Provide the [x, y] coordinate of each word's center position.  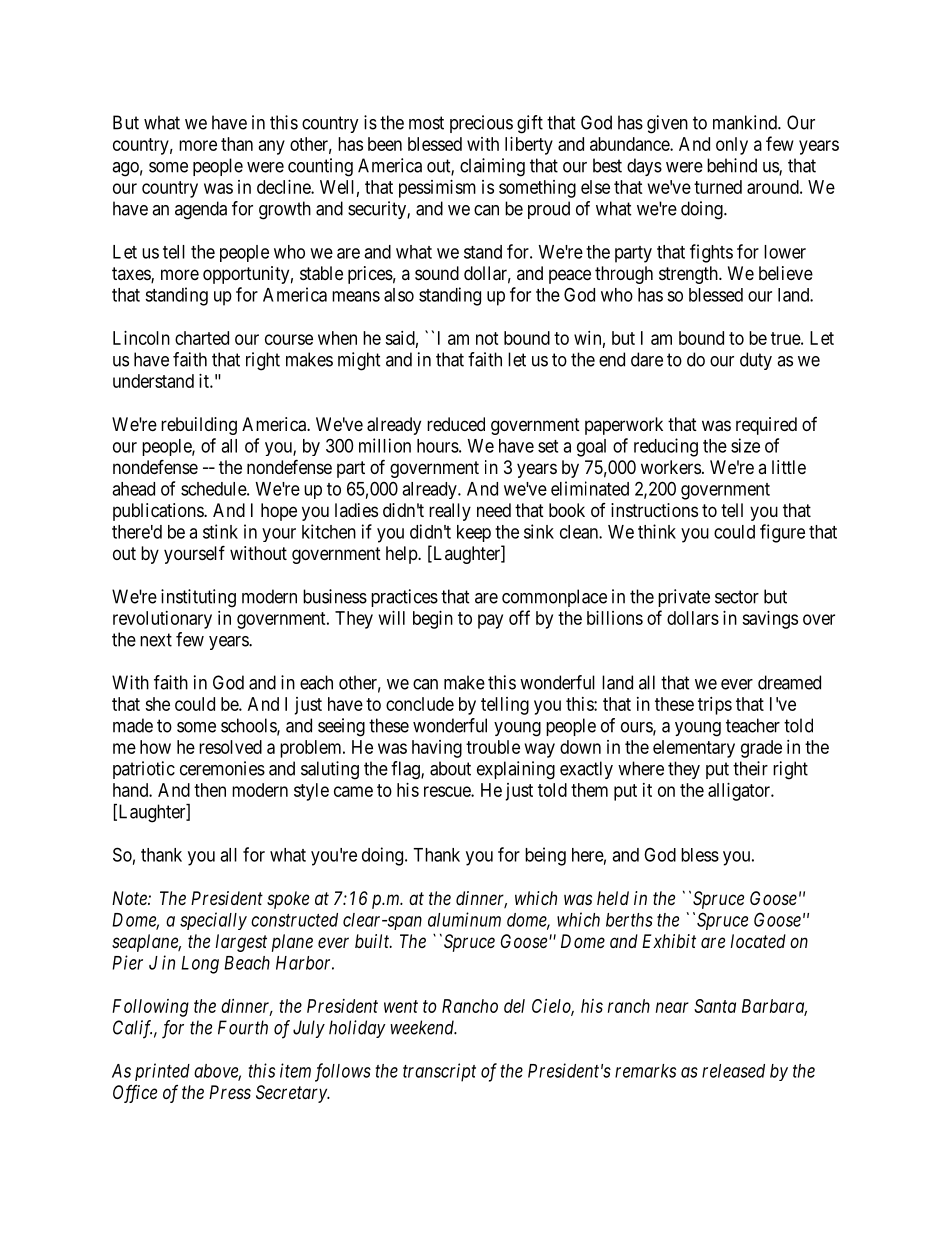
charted [202, 338]
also [399, 295]
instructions [654, 510]
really [450, 512]
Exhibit [669, 941]
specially [213, 921]
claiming [492, 167]
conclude [420, 704]
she [157, 704]
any [272, 147]
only [732, 146]
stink [220, 531]
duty [756, 361]
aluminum [464, 919]
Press [230, 1092]
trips [715, 706]
